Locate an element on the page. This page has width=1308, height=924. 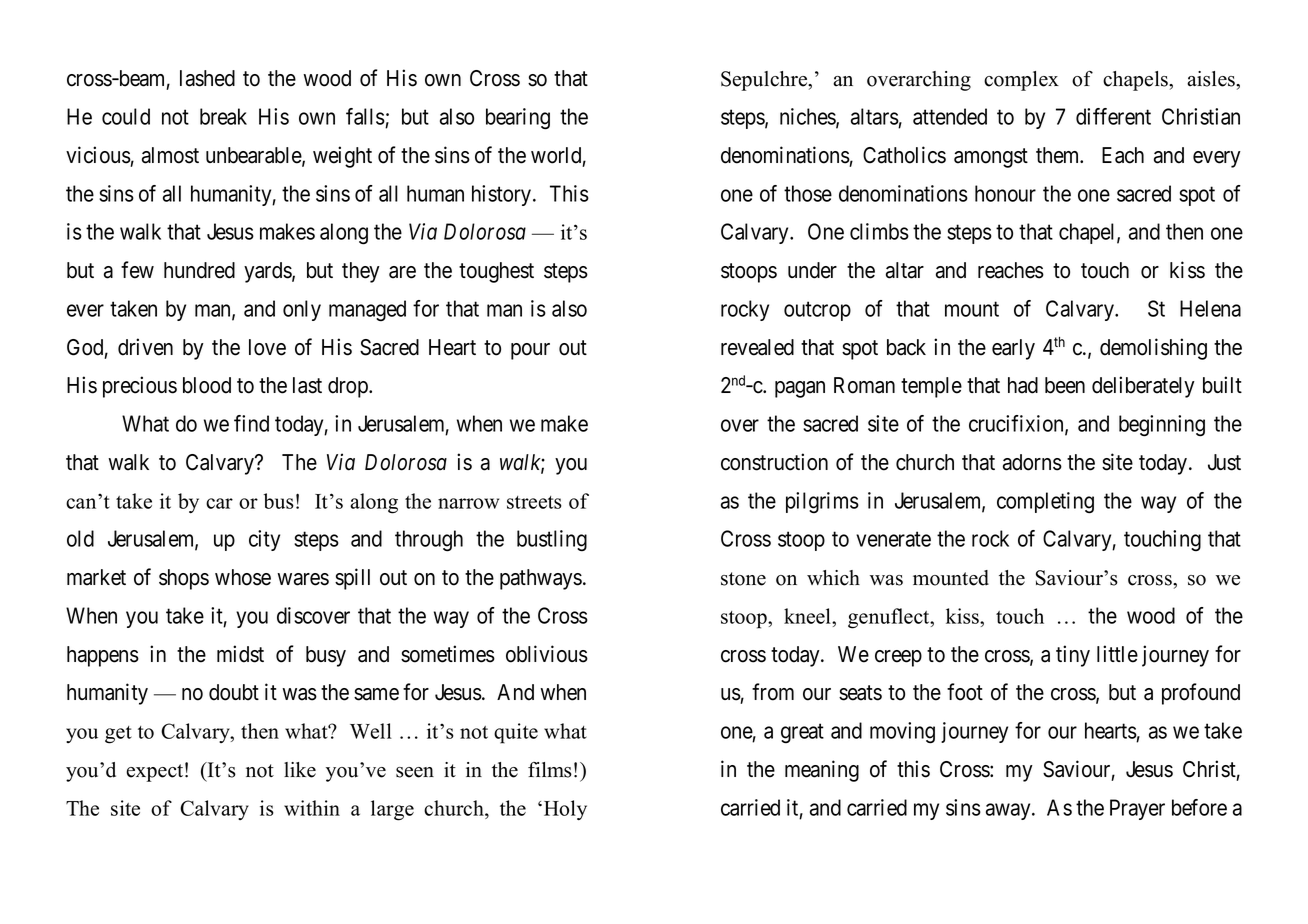
Holy is located at coordinates (565, 810).
